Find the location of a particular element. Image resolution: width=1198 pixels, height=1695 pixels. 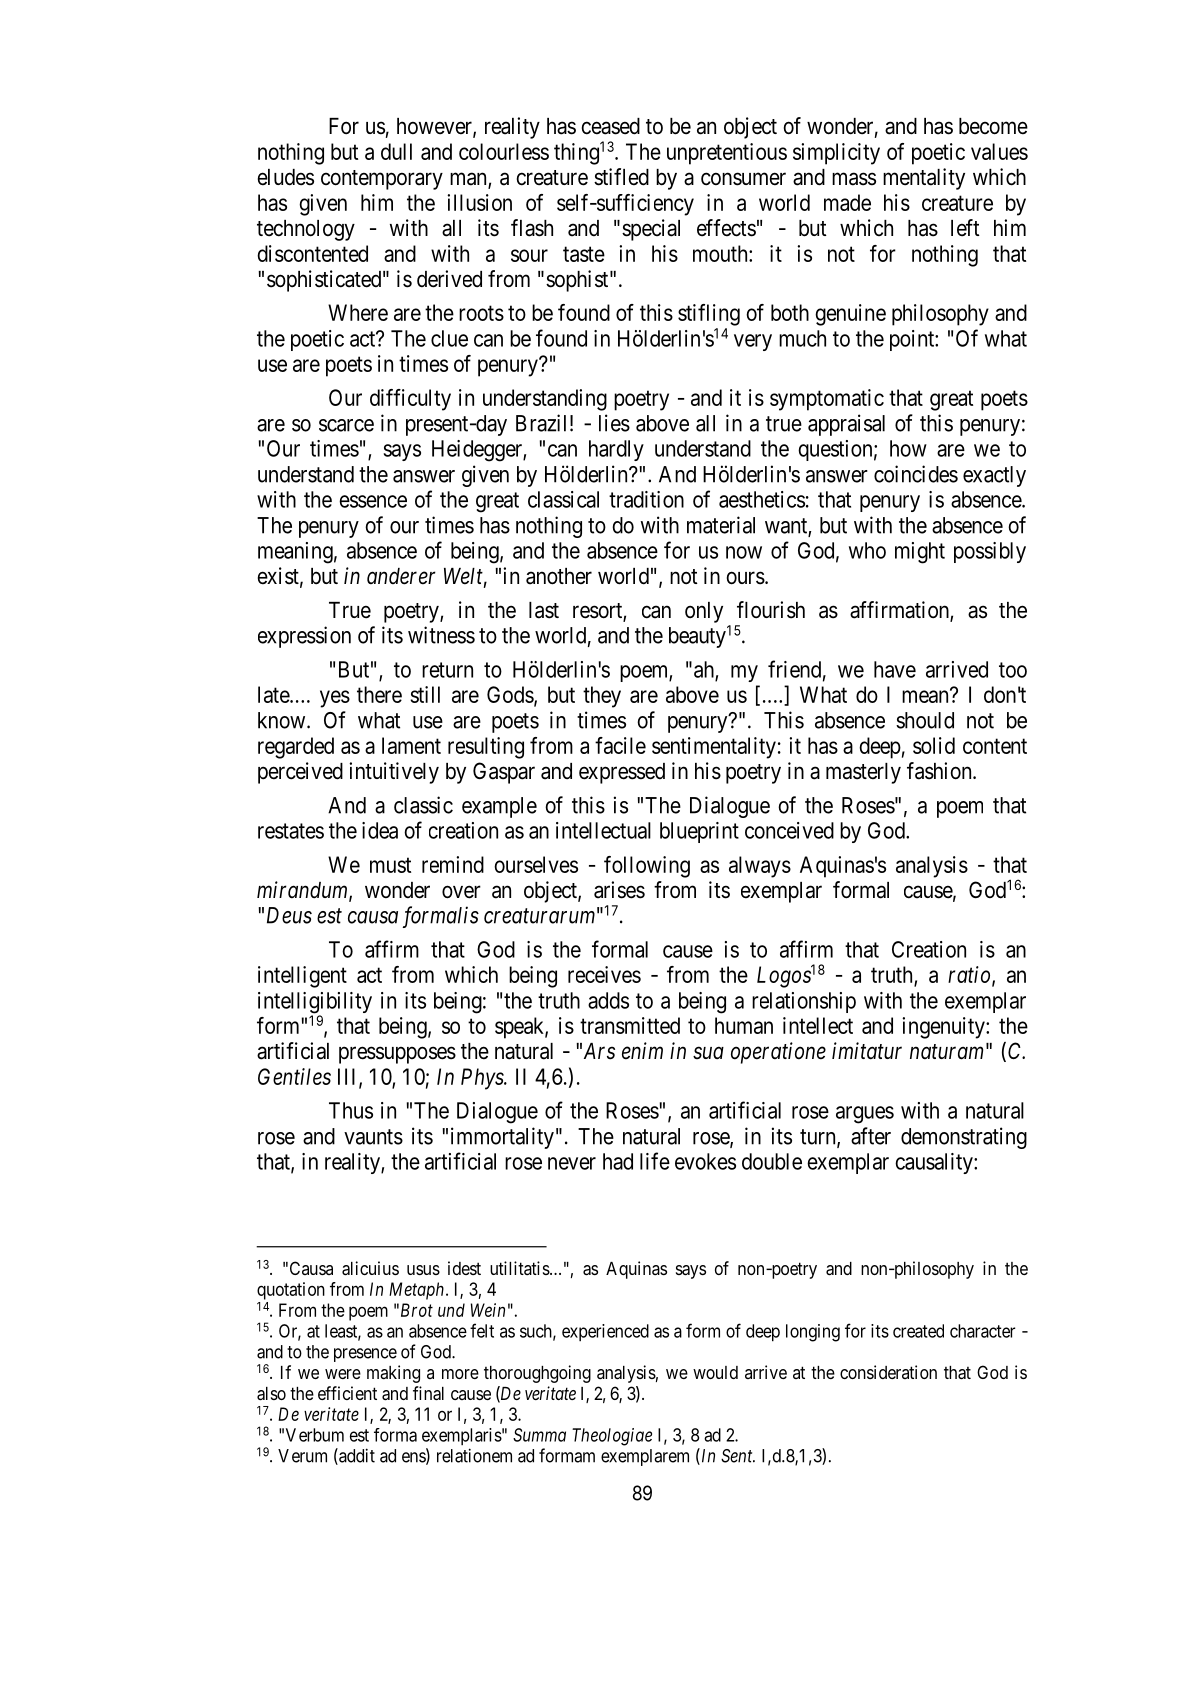

stifled is located at coordinates (621, 177).
